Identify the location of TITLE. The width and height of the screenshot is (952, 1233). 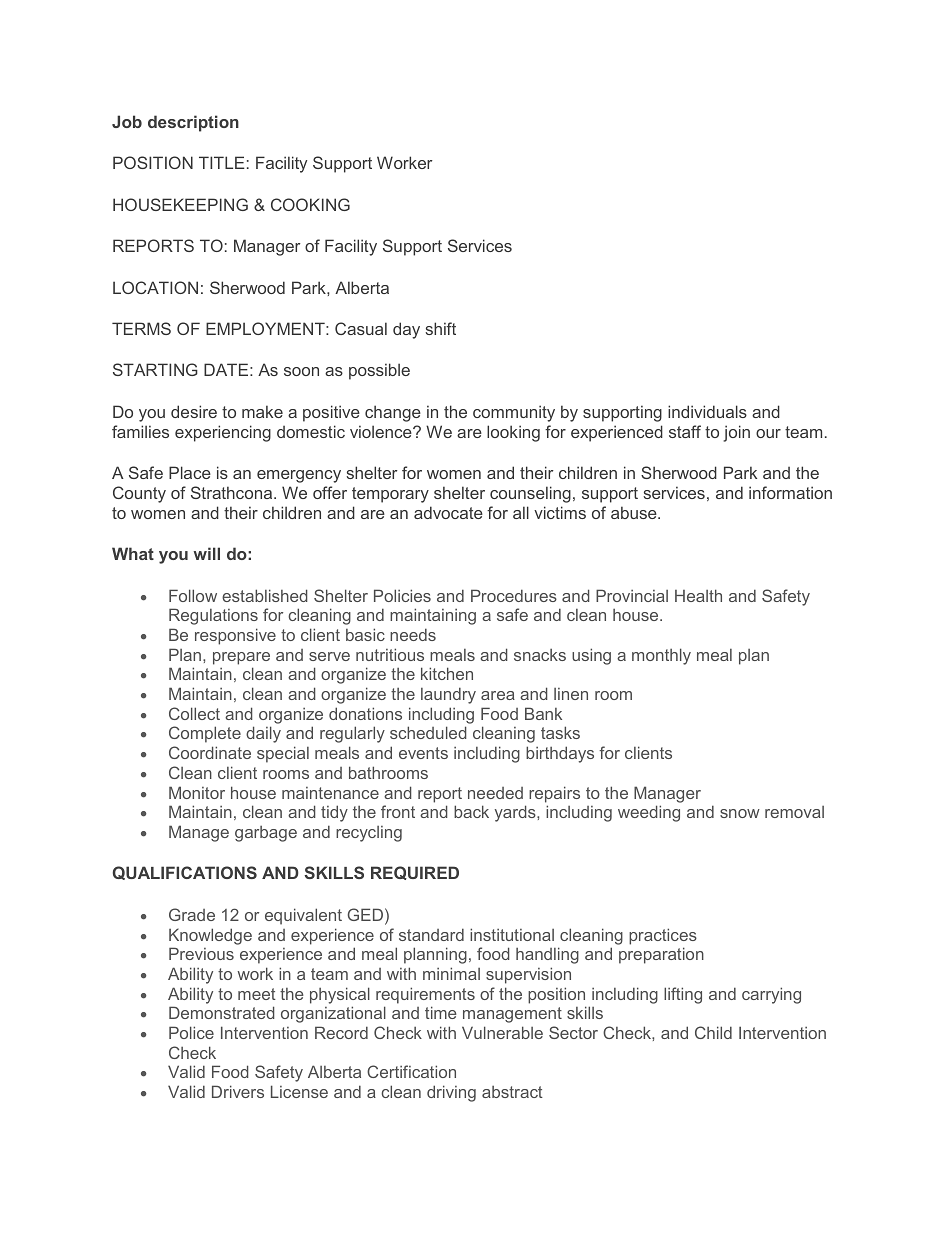
(222, 162).
